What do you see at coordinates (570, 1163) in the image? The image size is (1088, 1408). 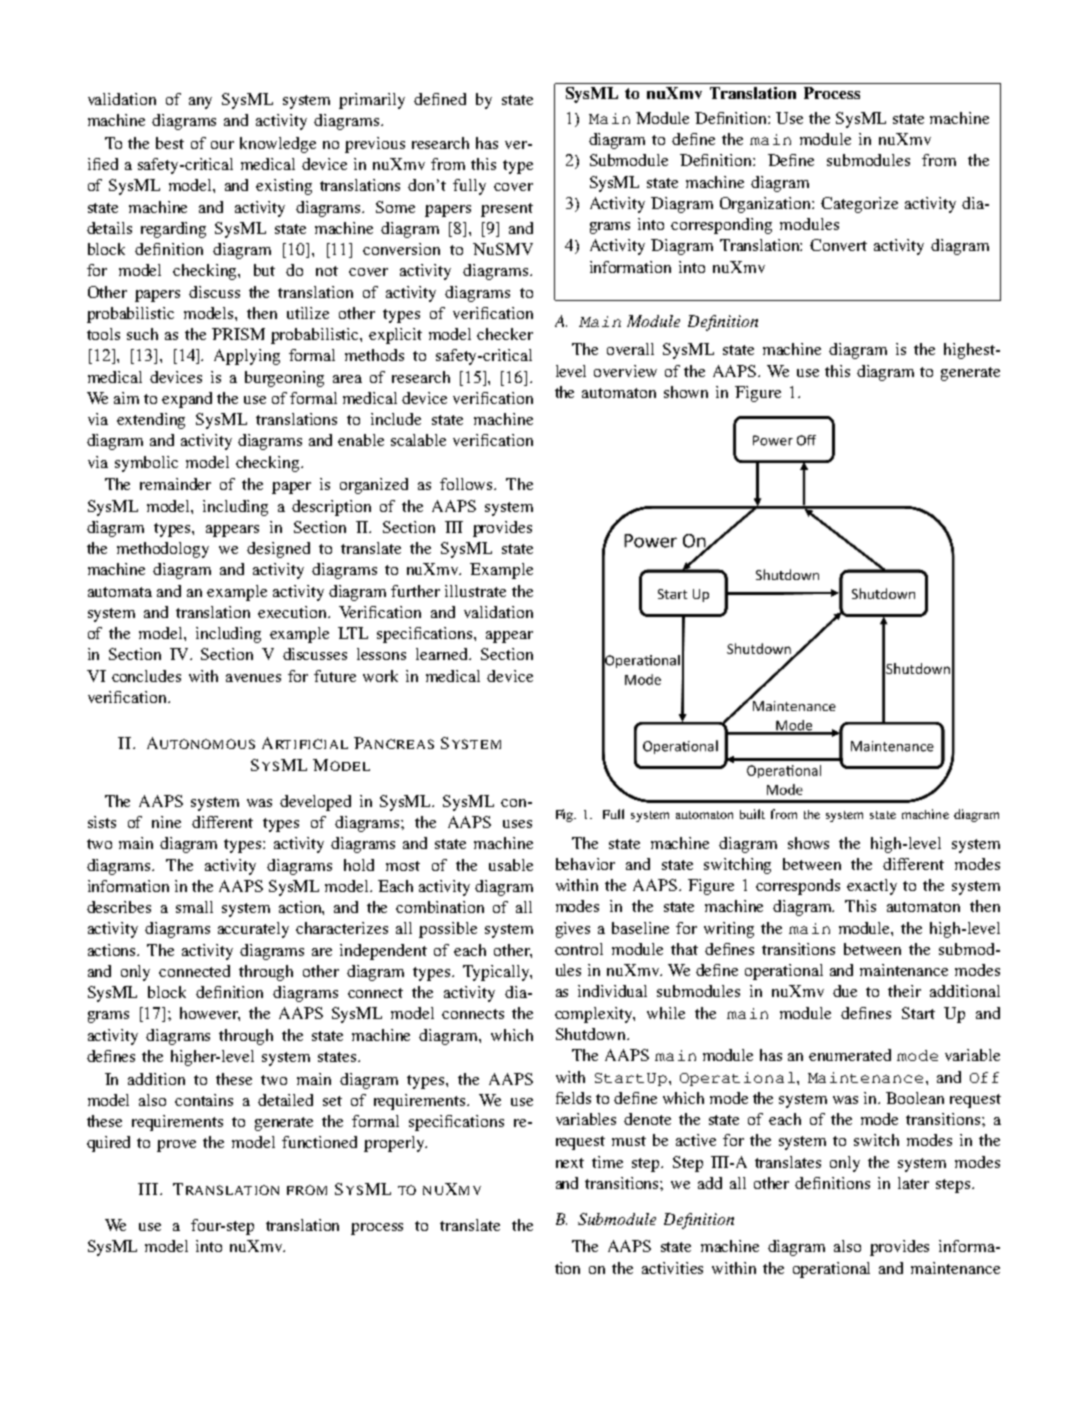 I see `next` at bounding box center [570, 1163].
